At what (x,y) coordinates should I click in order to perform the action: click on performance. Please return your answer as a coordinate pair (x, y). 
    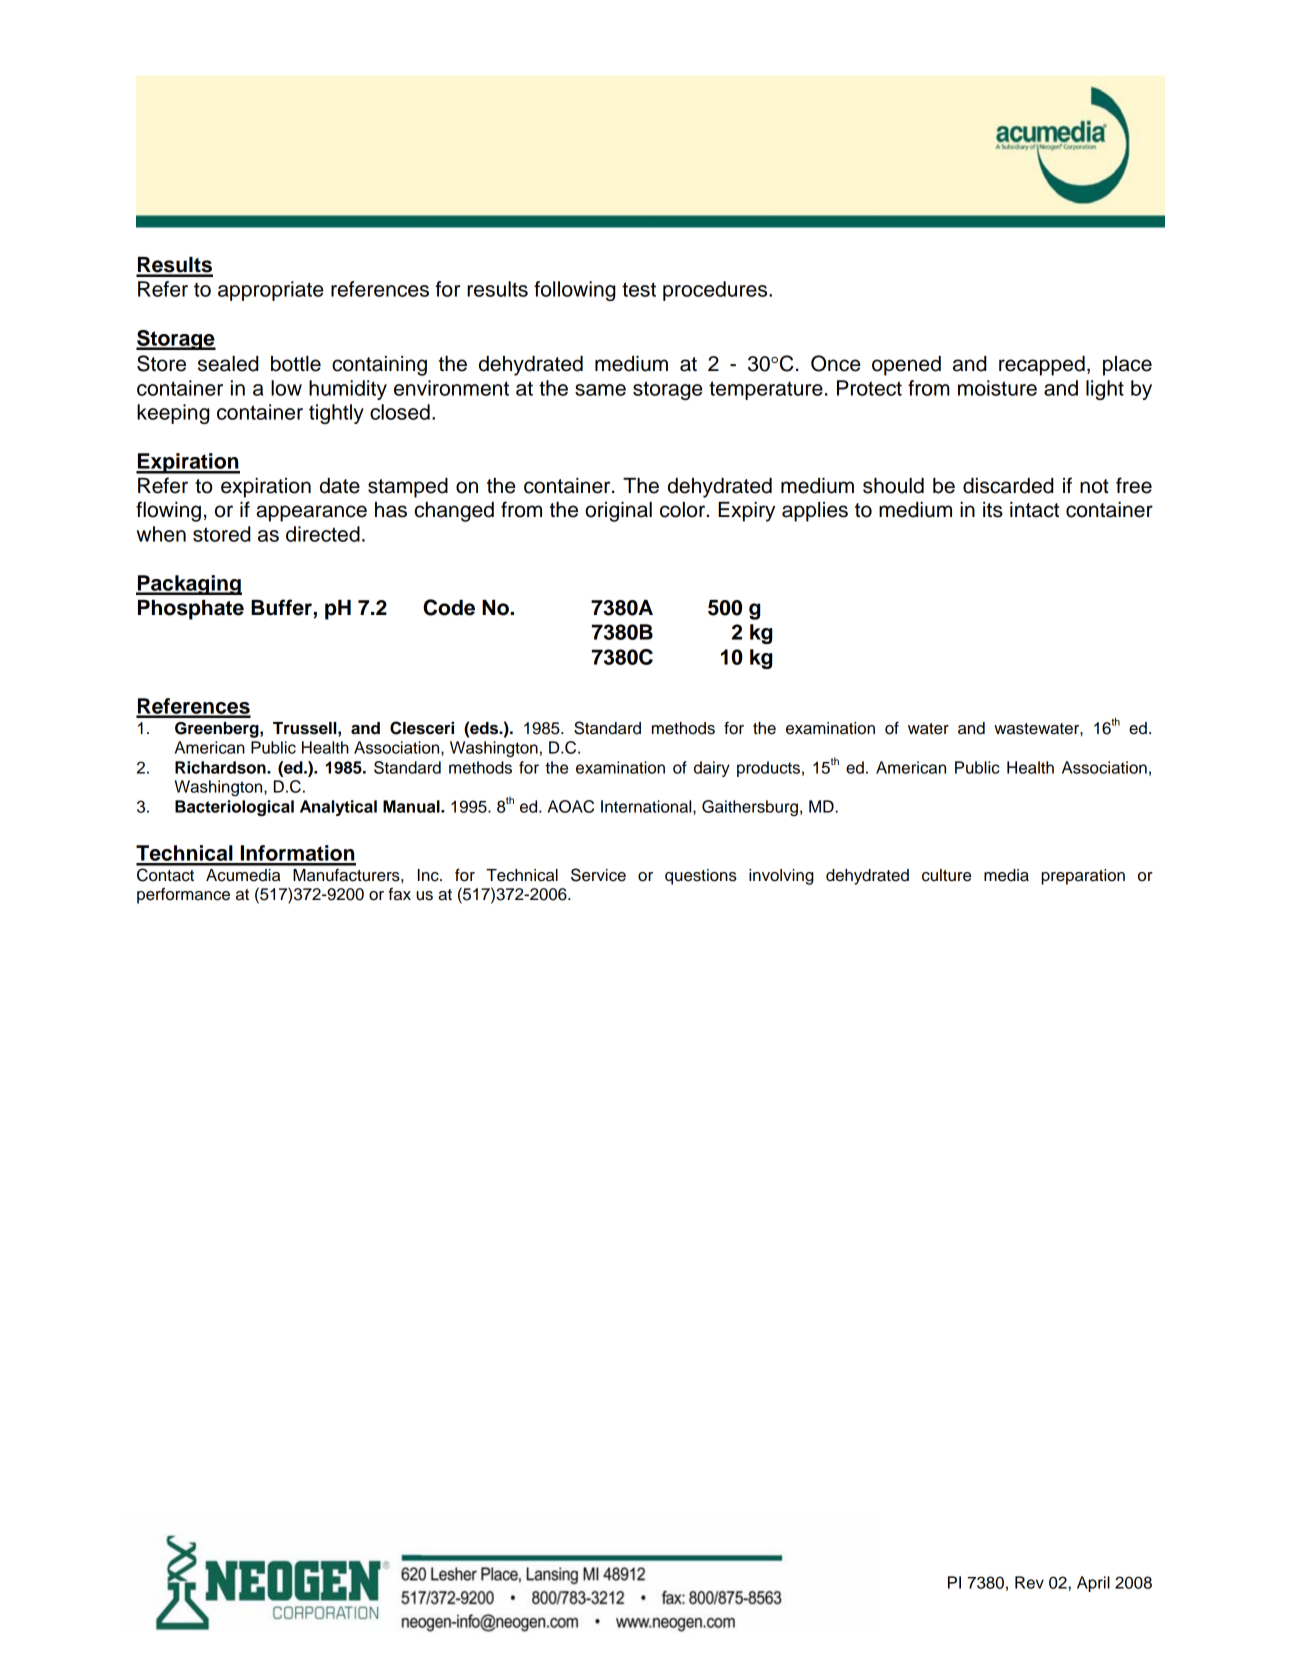
    Looking at the image, I should click on (183, 895).
